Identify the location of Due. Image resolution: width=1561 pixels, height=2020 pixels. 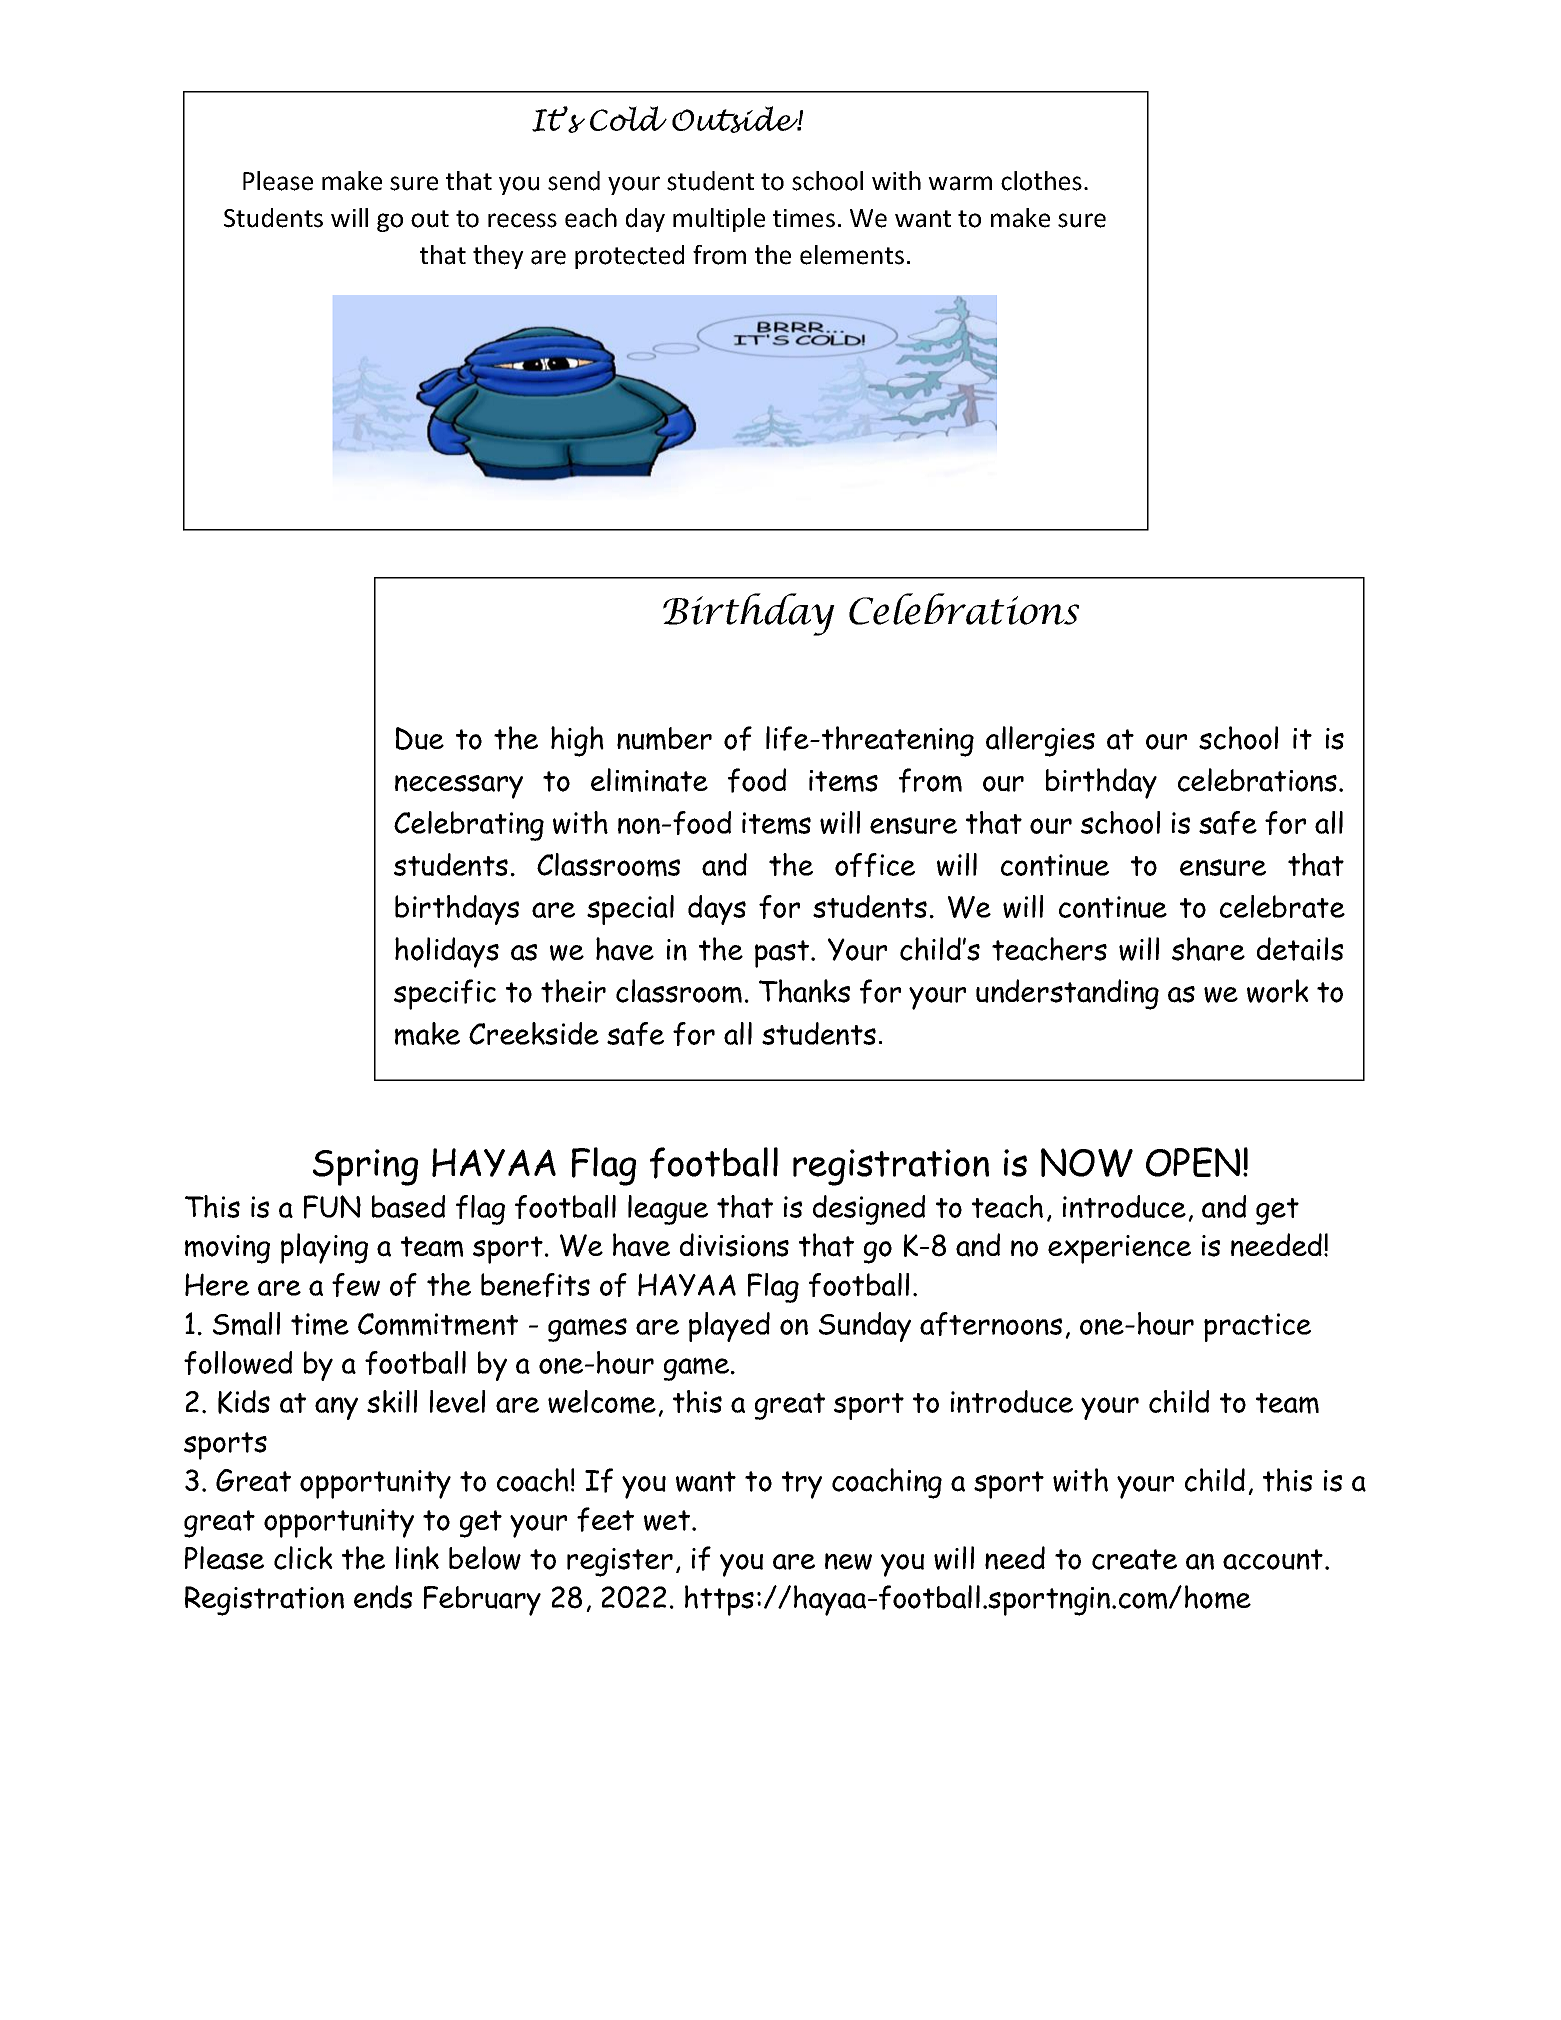
(420, 738).
